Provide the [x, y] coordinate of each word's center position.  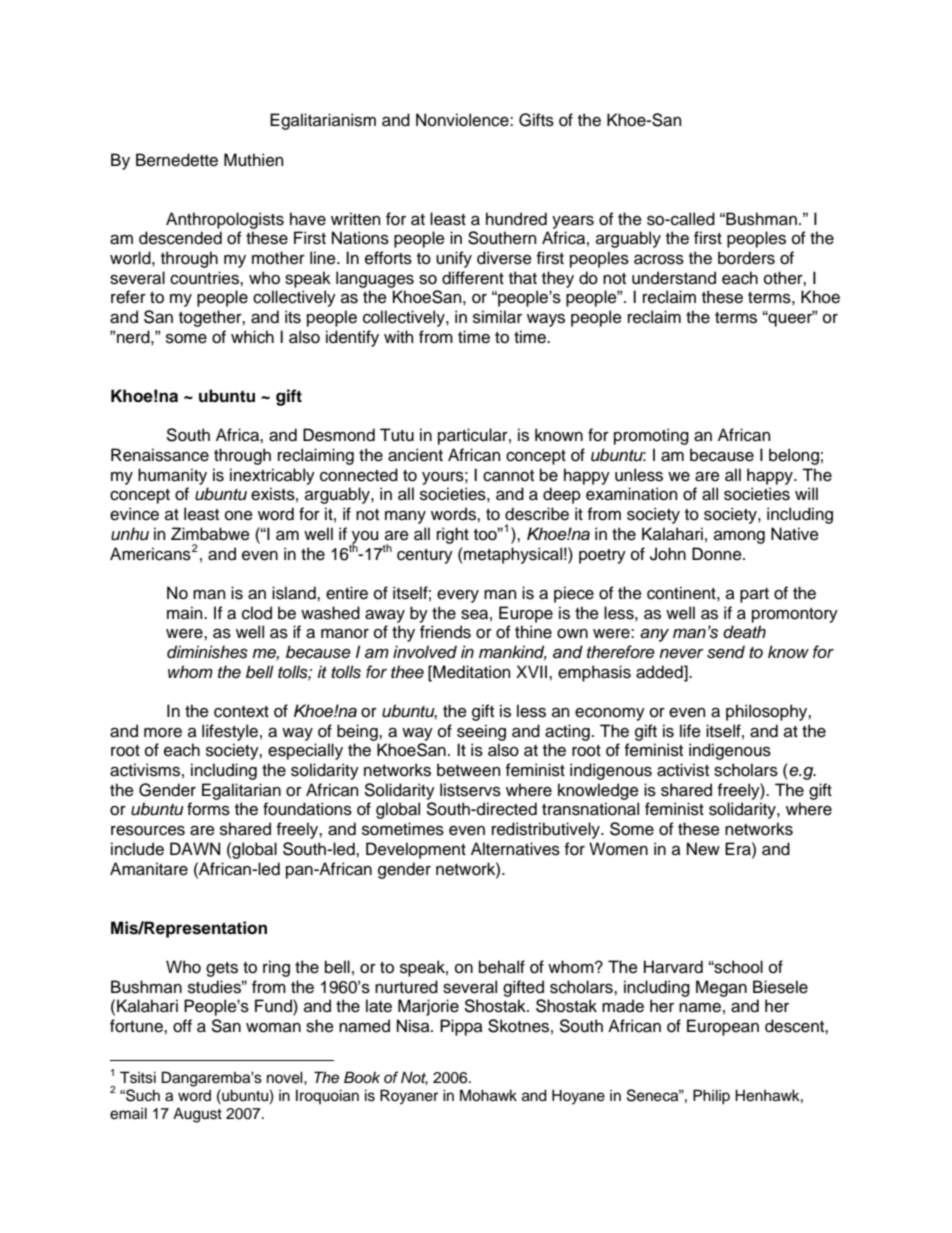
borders [746, 258]
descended [180, 238]
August [197, 1115]
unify [454, 259]
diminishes [207, 652]
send [726, 652]
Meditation [470, 672]
